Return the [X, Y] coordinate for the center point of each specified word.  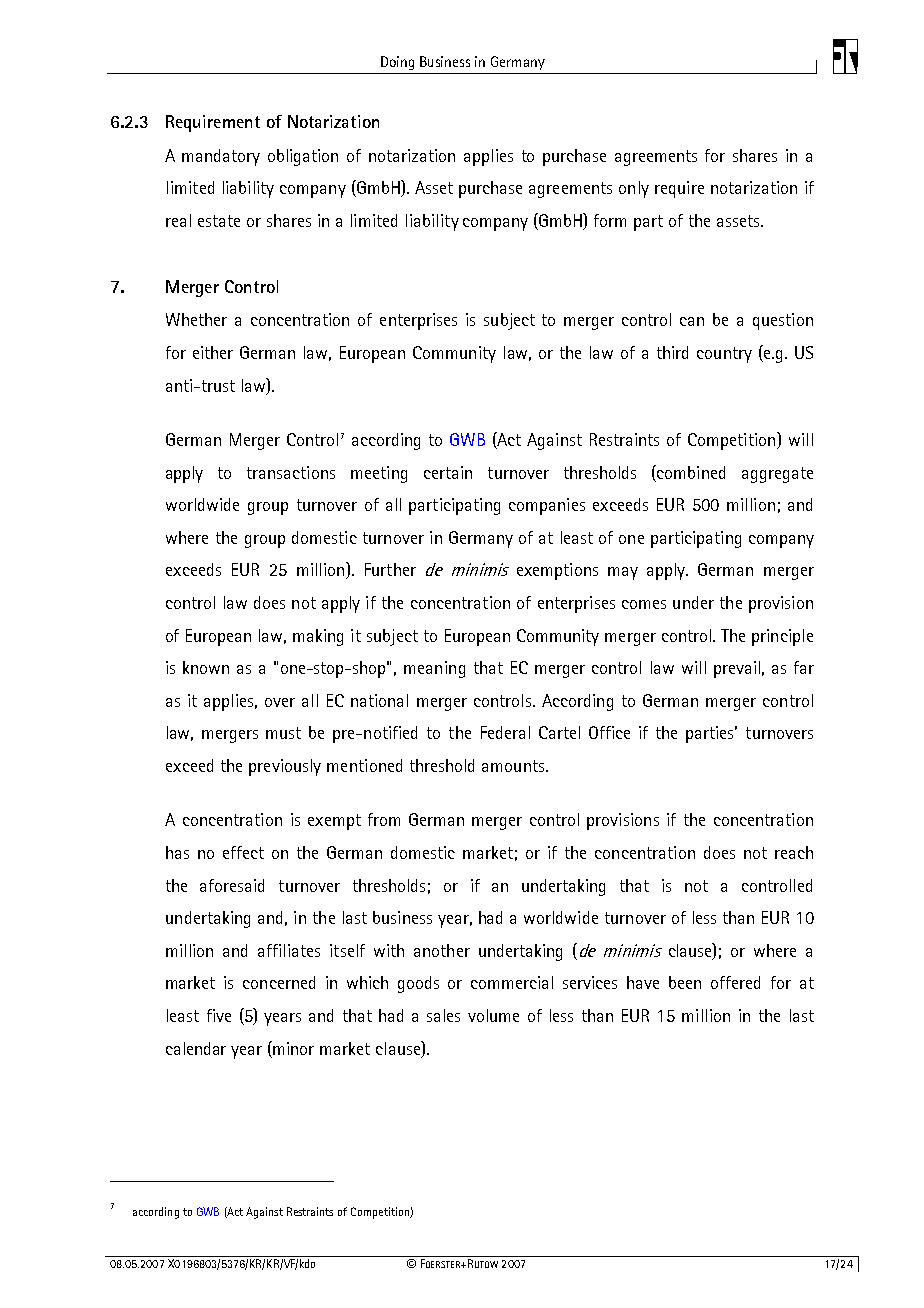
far [804, 667]
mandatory [221, 157]
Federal [505, 732]
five [219, 1015]
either [213, 352]
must [283, 733]
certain [448, 472]
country [724, 355]
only [634, 189]
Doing [397, 63]
